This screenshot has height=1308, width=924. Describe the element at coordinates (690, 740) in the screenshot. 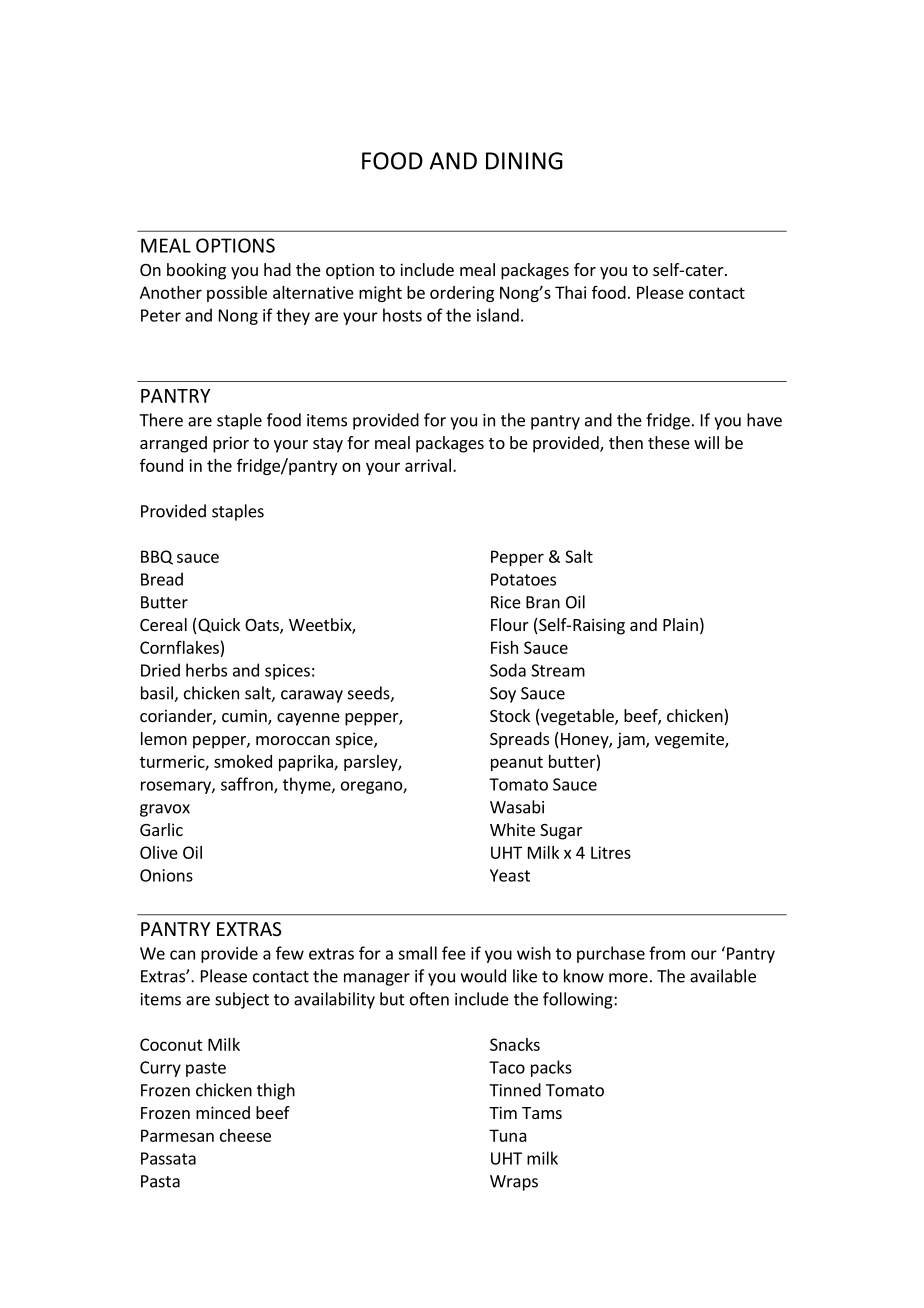

I see `vegemite` at that location.
